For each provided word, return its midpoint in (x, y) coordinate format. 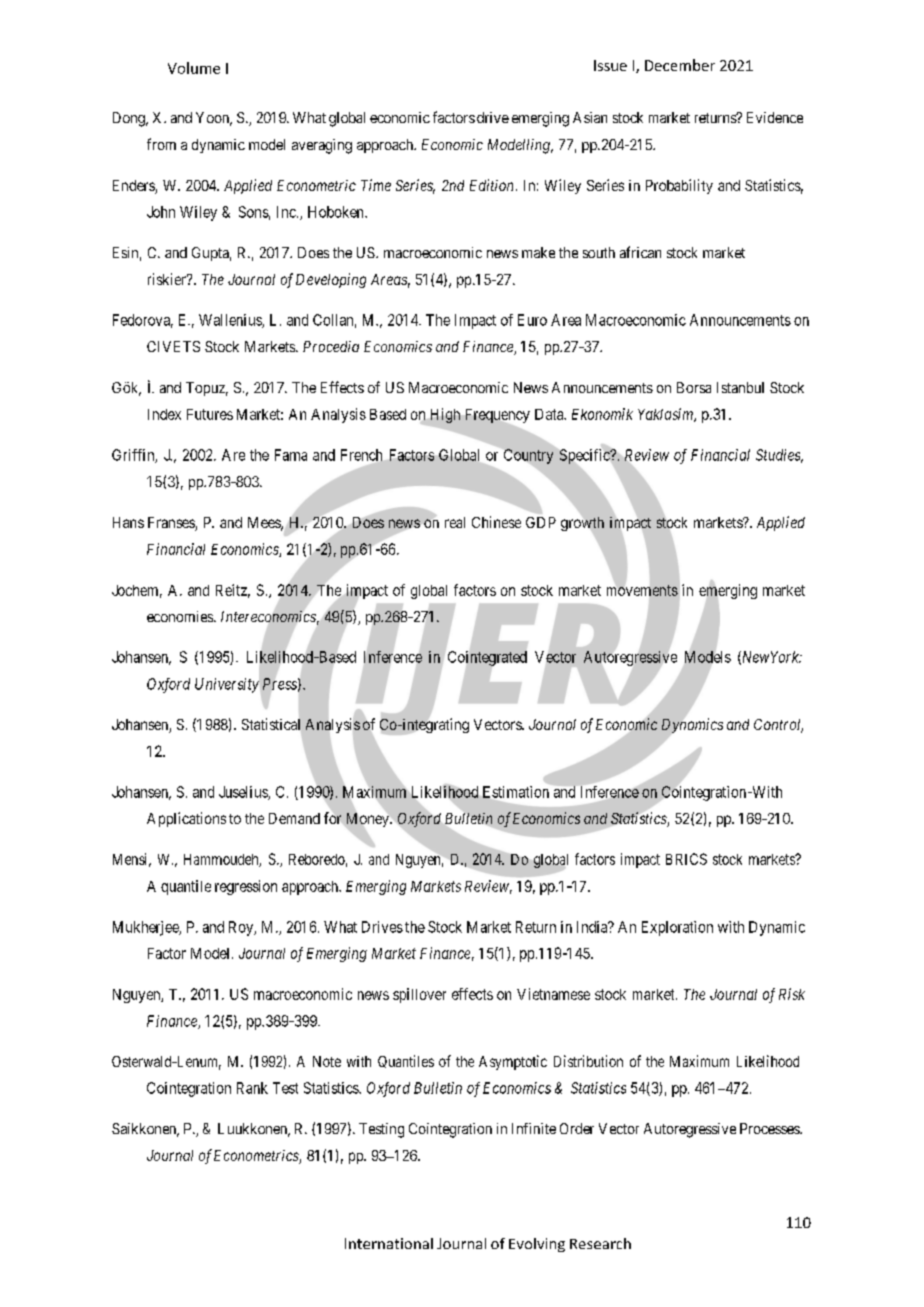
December (680, 65)
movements (642, 590)
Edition (491, 185)
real (455, 522)
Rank (252, 1088)
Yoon (214, 119)
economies (181, 616)
